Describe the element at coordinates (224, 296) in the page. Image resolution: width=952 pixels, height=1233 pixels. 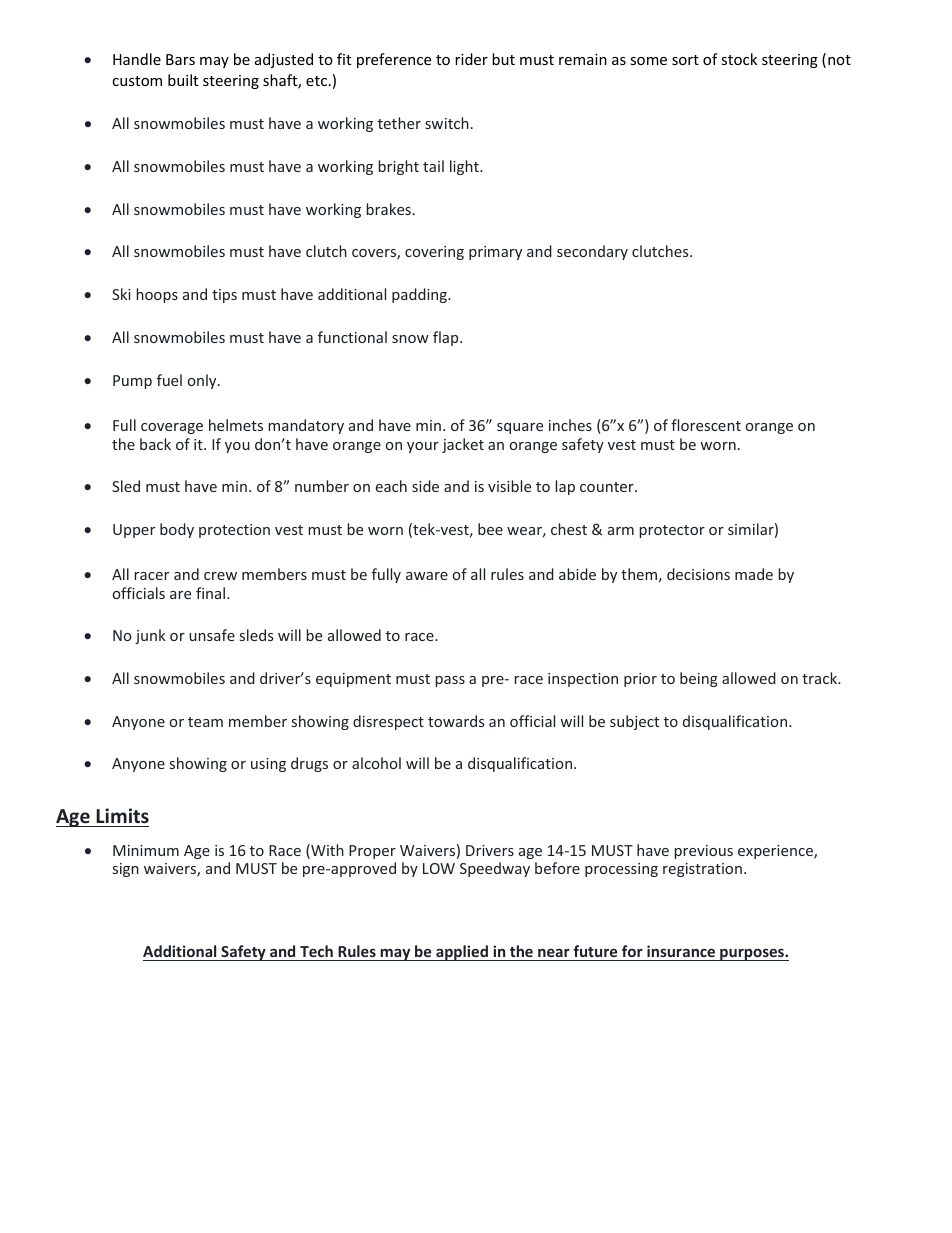
I see `tips` at that location.
